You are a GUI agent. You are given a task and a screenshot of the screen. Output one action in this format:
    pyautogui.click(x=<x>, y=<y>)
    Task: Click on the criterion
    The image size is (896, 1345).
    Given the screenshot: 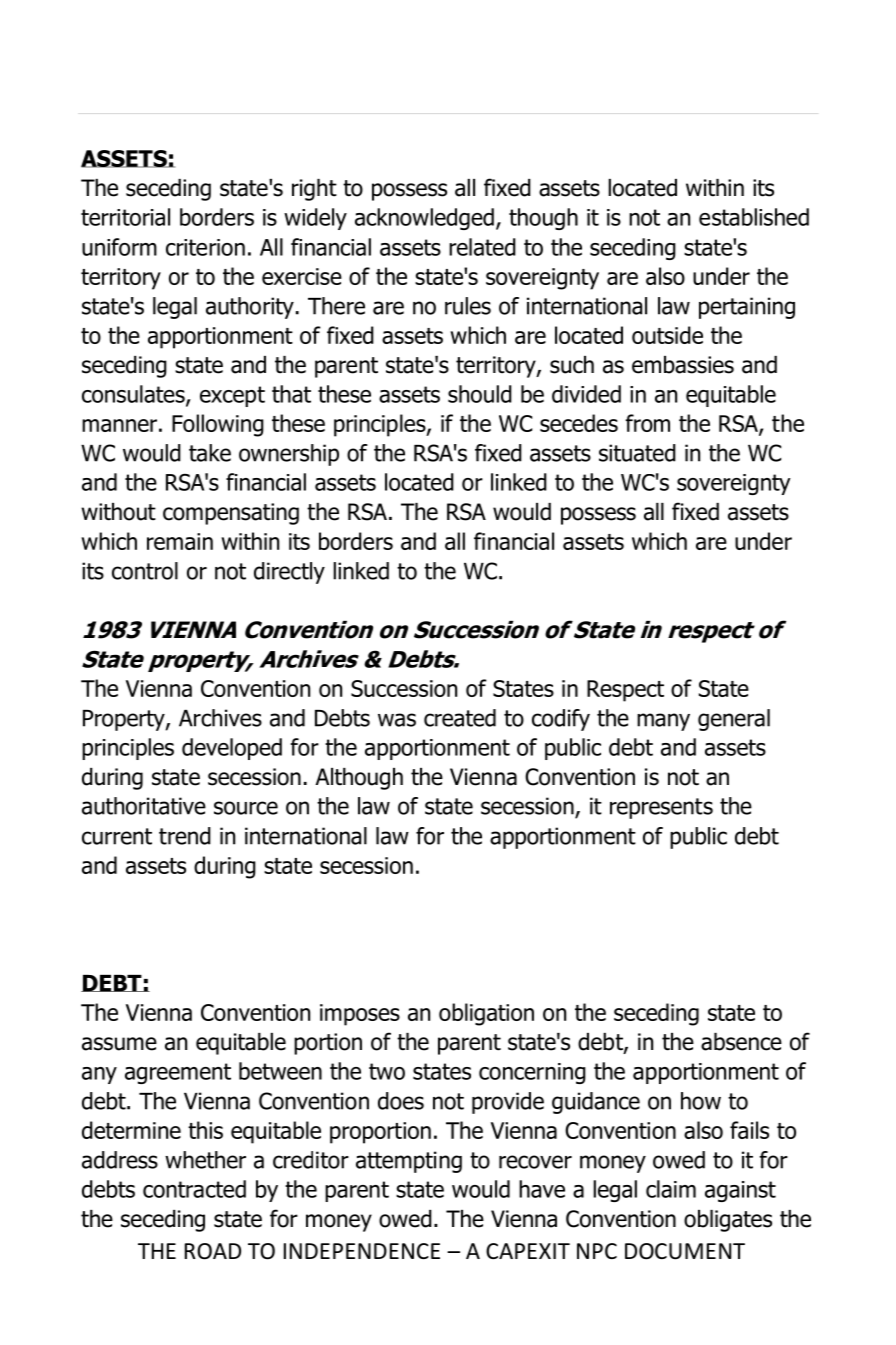 What is the action you would take?
    pyautogui.click(x=205, y=247)
